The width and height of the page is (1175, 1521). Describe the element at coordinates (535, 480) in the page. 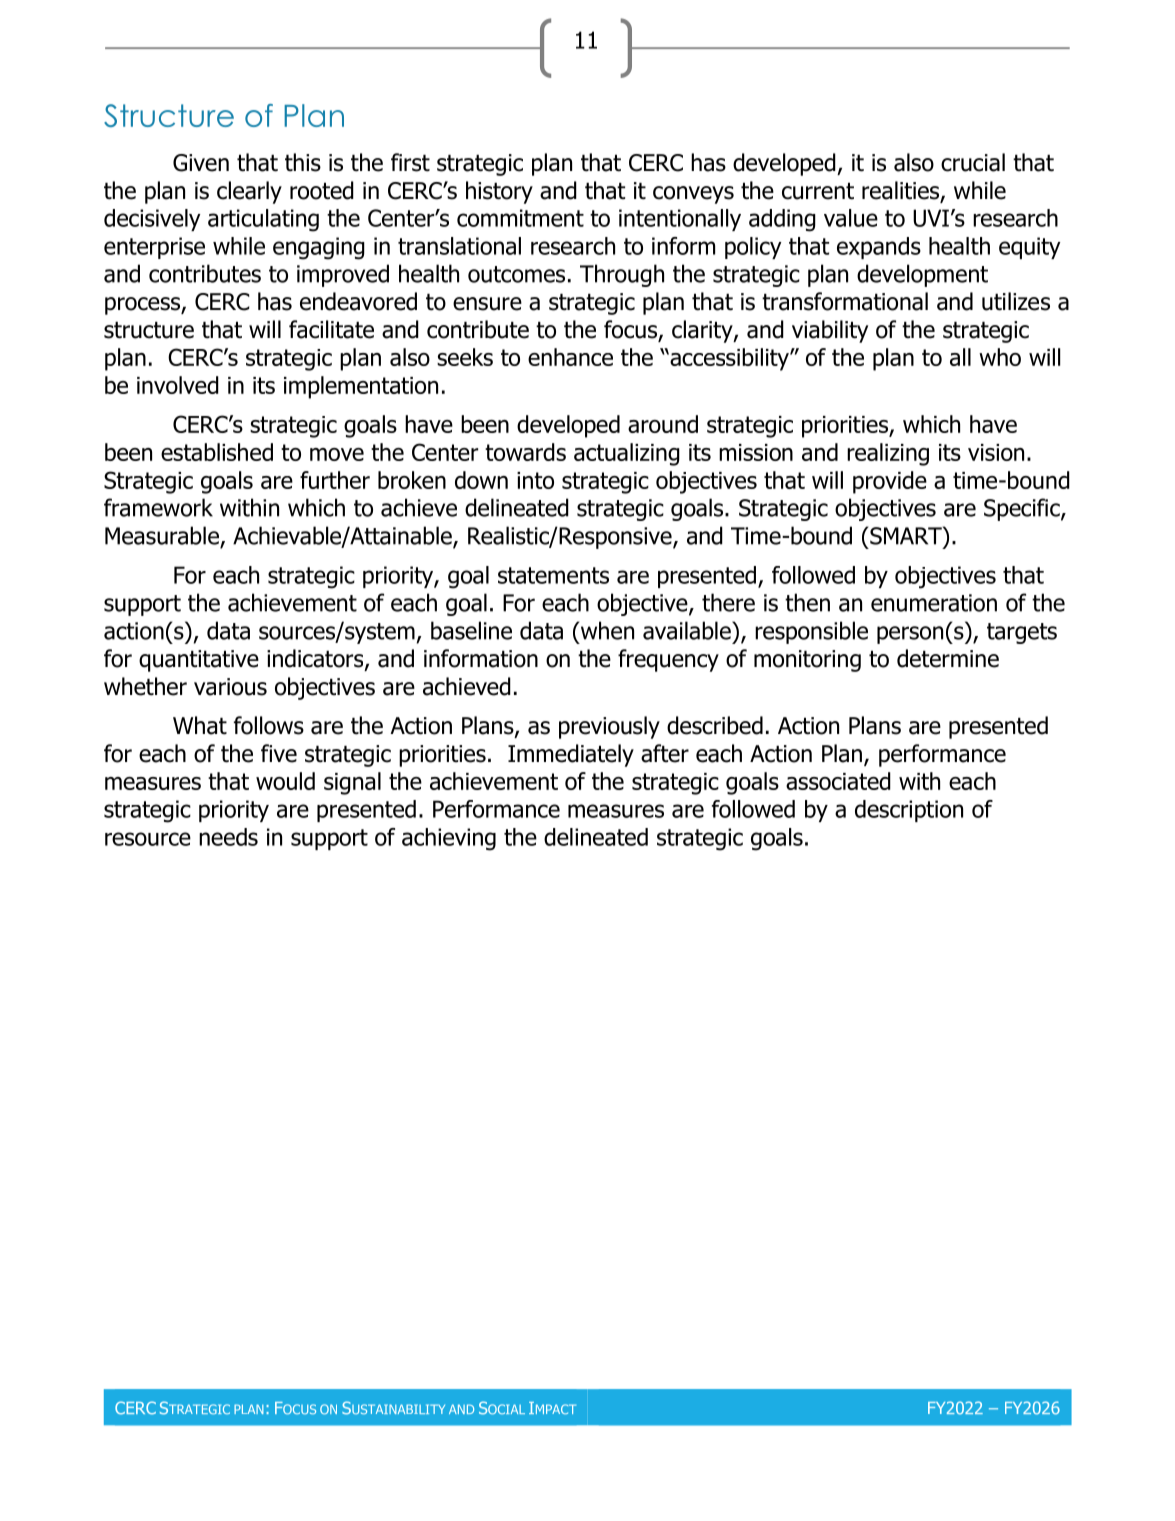

I see `into` at that location.
